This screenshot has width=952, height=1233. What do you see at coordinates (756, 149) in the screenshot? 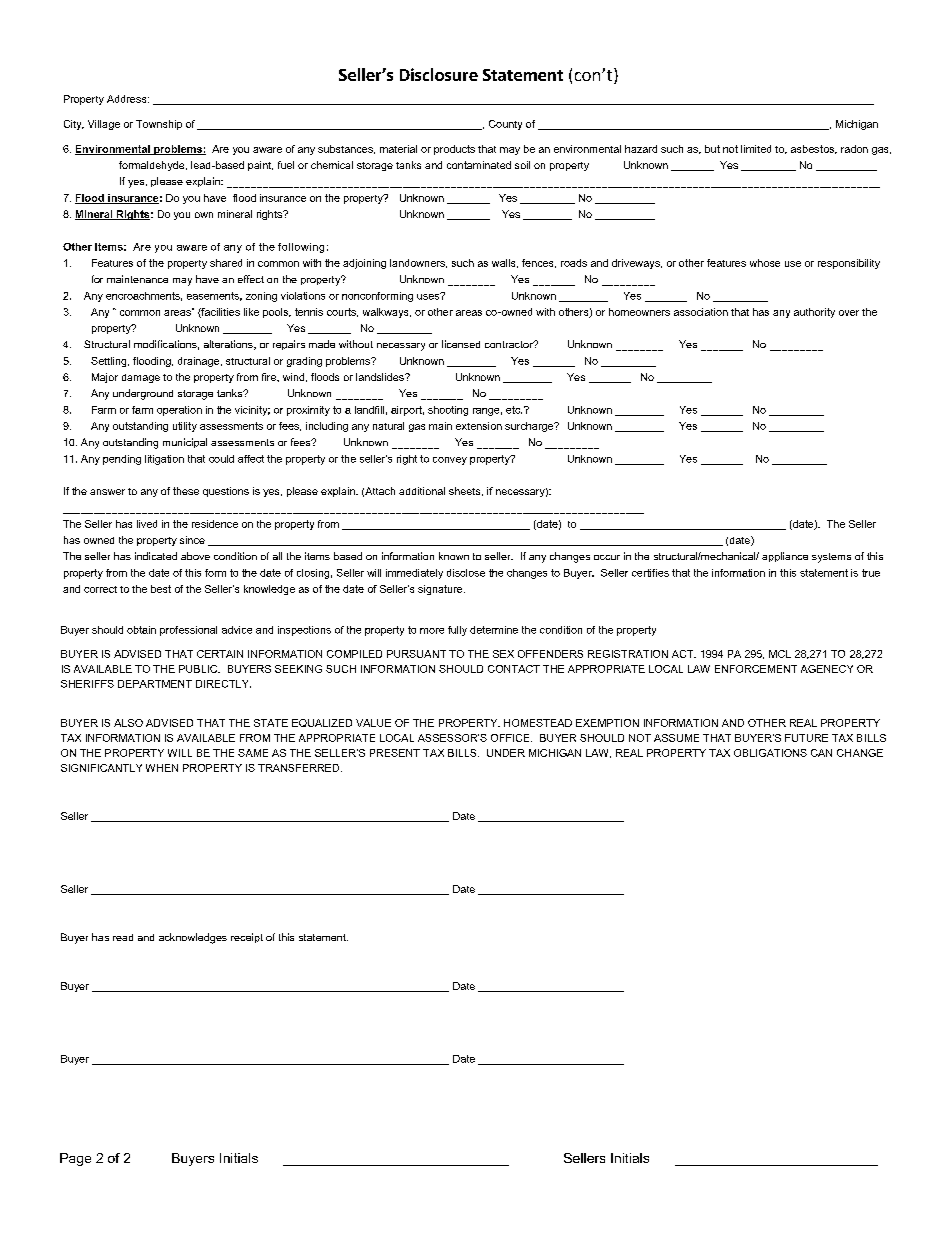
I see `limited` at bounding box center [756, 149].
